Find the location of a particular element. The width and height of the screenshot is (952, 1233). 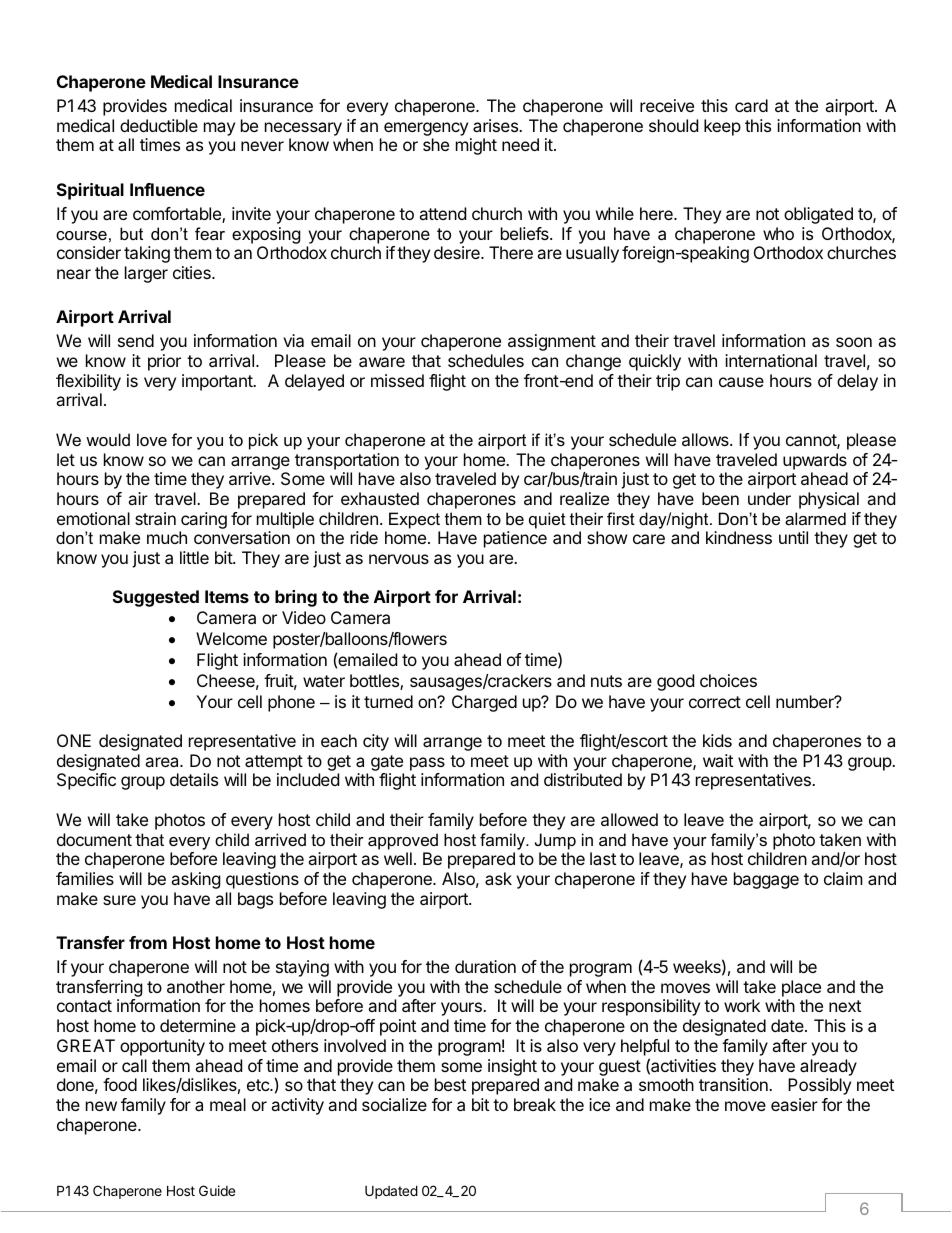

baggage is located at coordinates (766, 880).
